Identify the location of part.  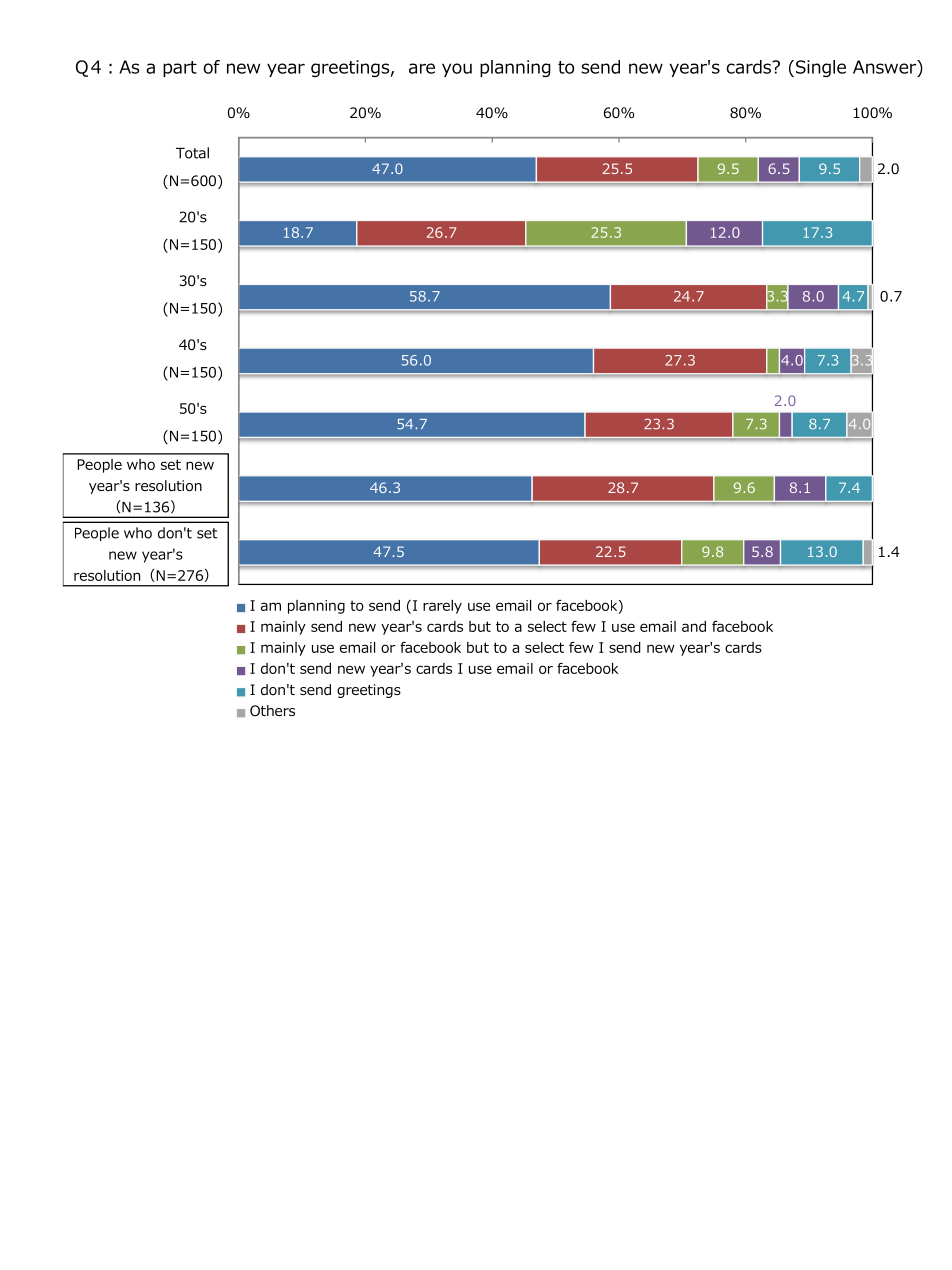
(180, 69).
